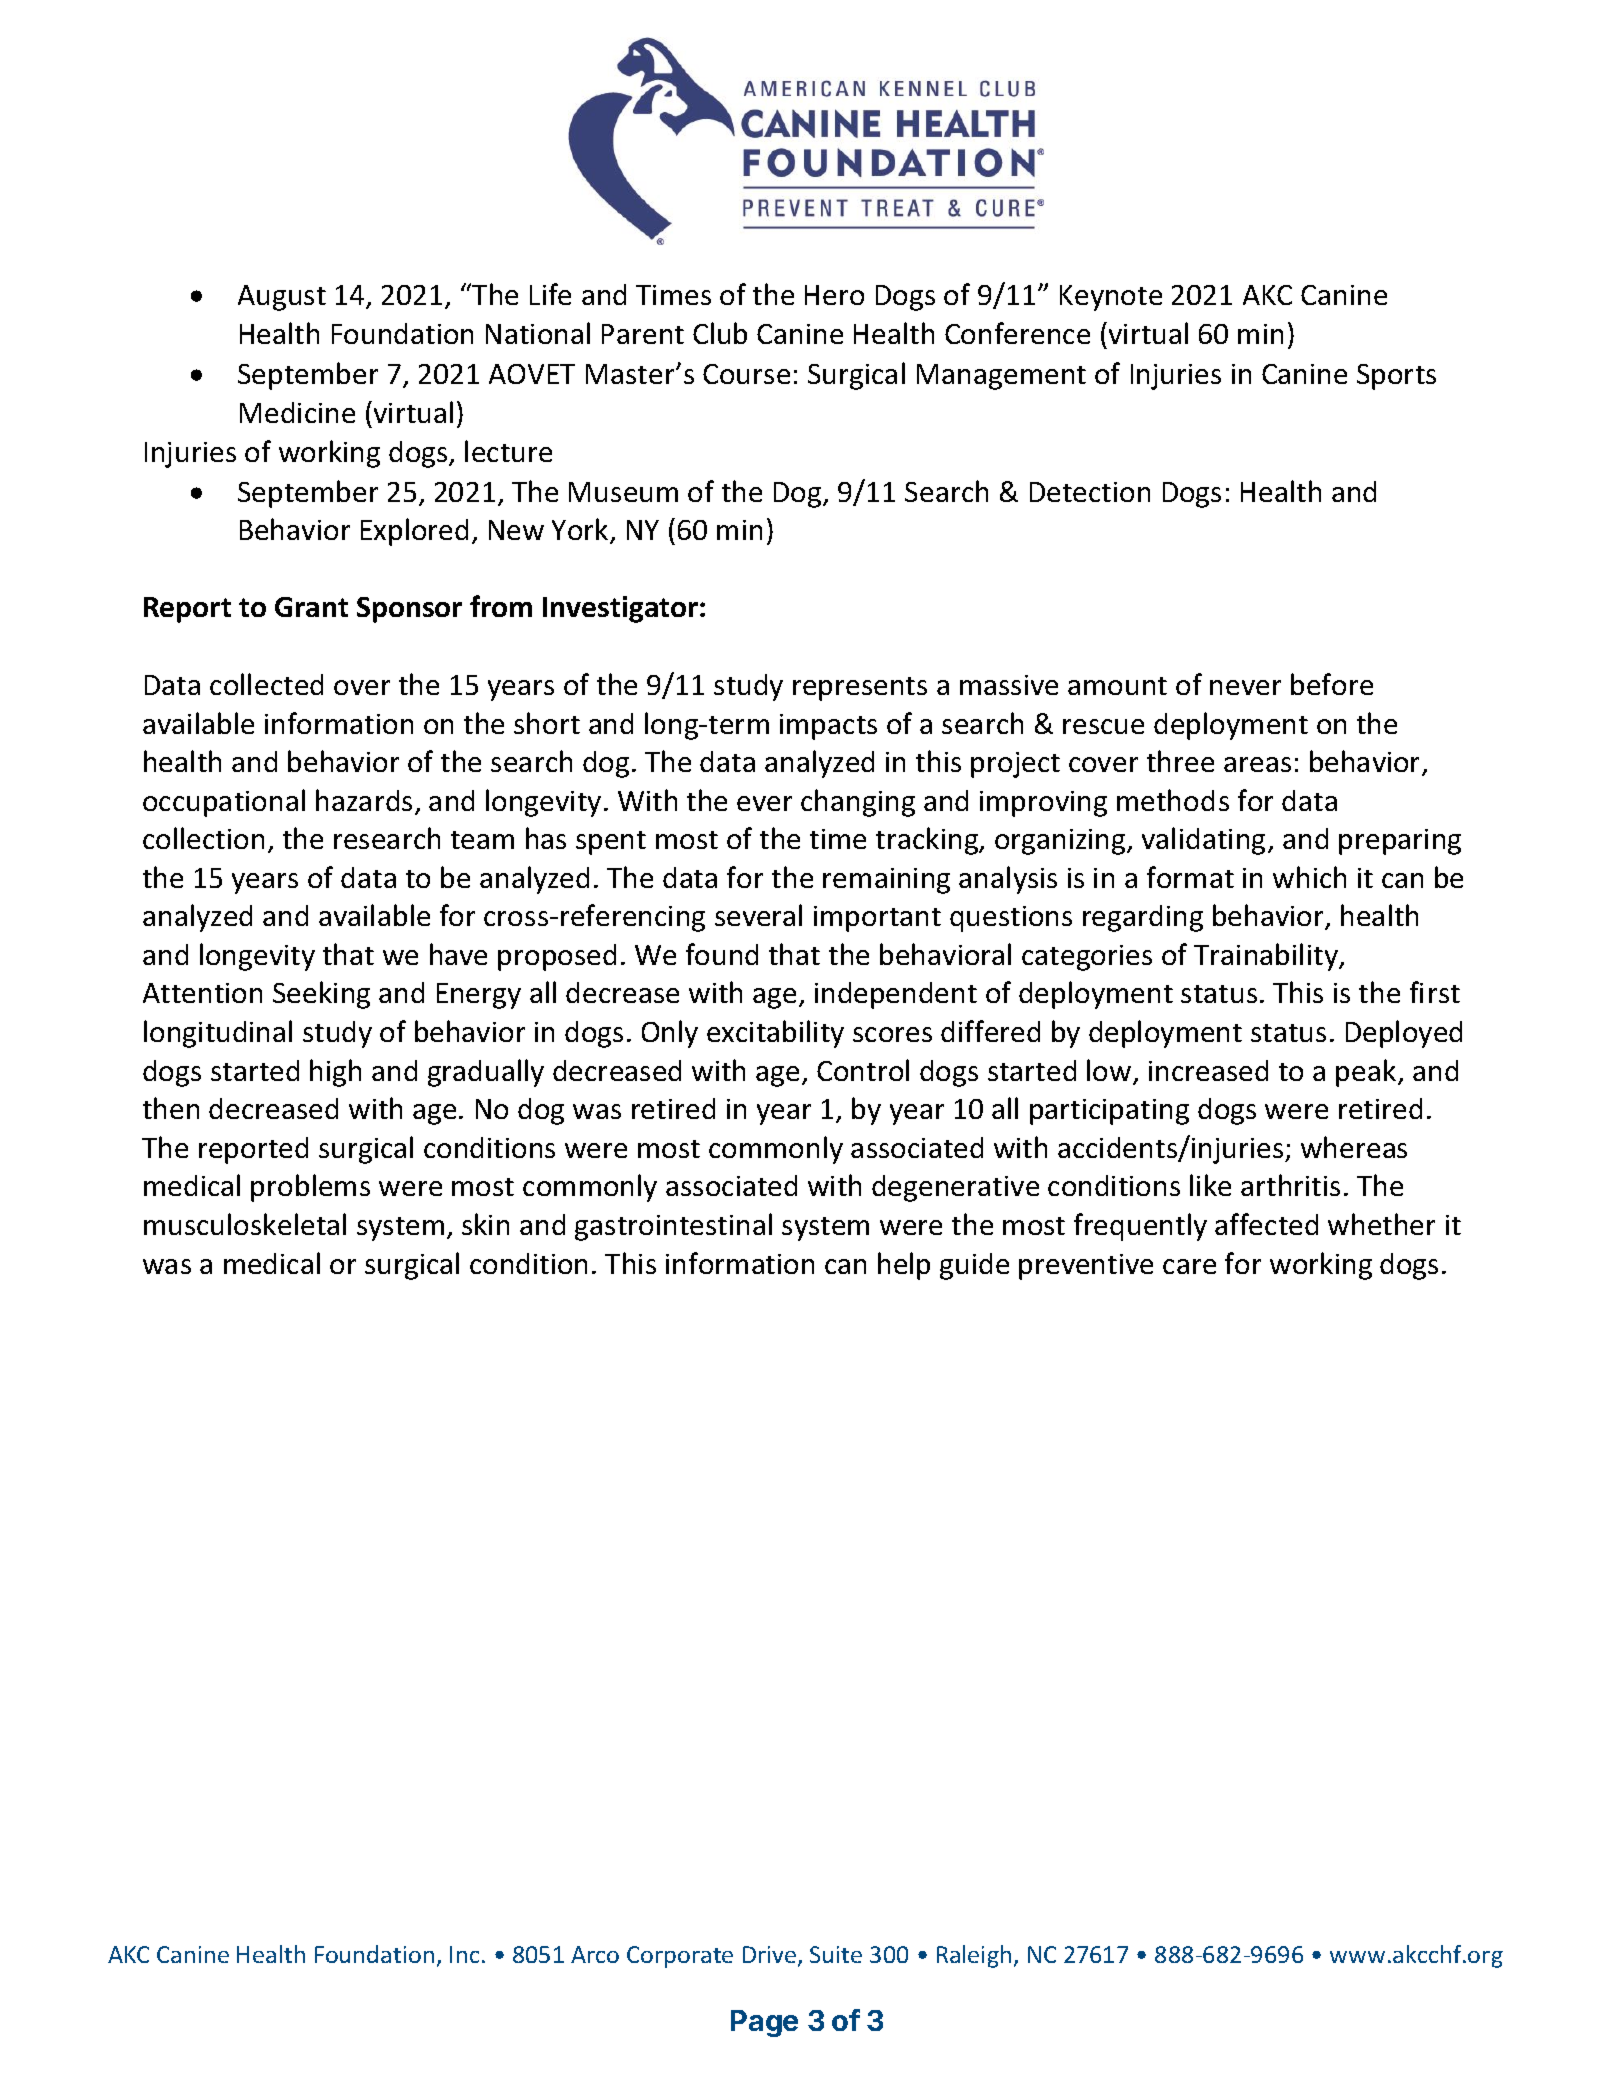  What do you see at coordinates (836, 1954) in the screenshot?
I see `Suite` at bounding box center [836, 1954].
